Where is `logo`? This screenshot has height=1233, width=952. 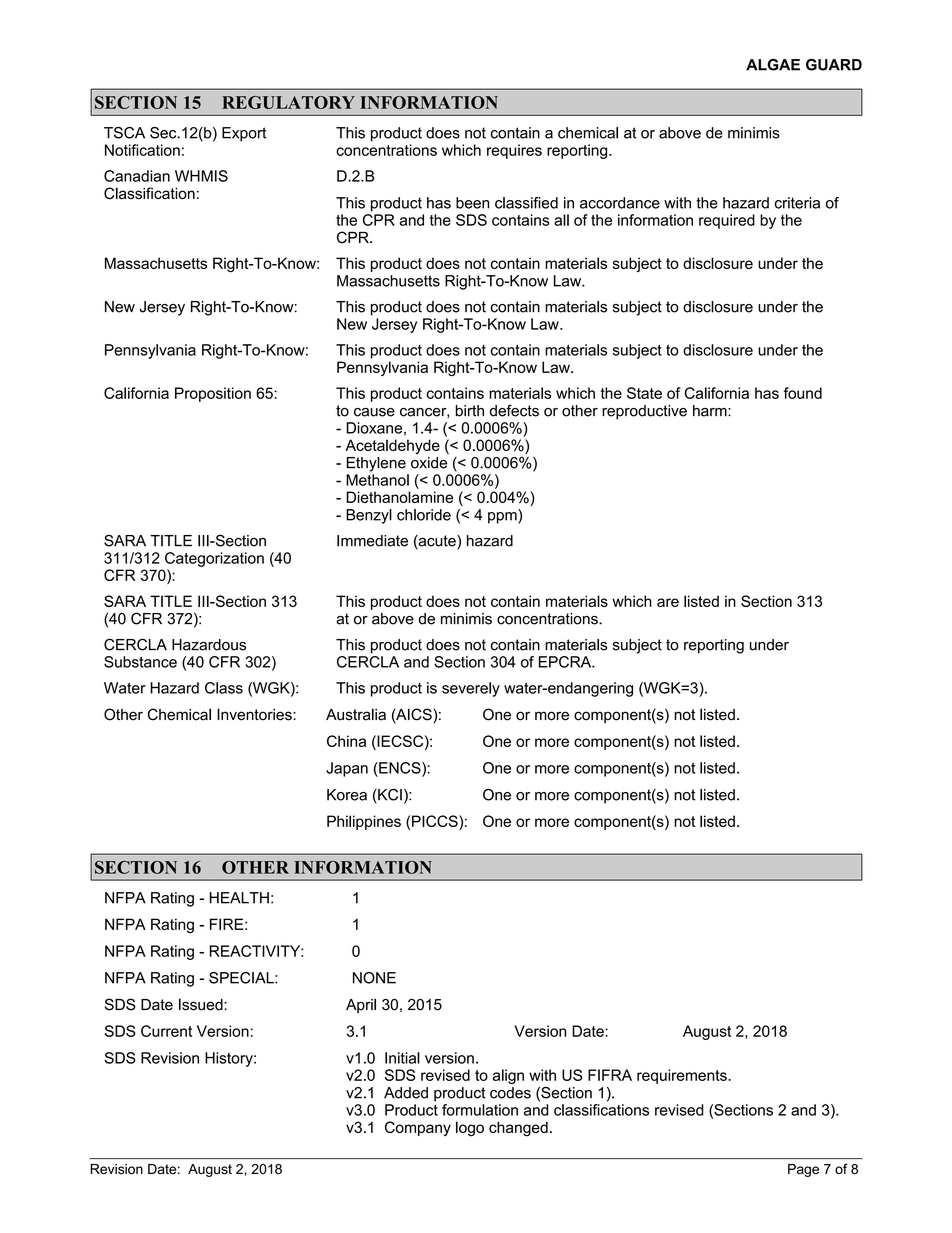
logo is located at coordinates (470, 1129).
